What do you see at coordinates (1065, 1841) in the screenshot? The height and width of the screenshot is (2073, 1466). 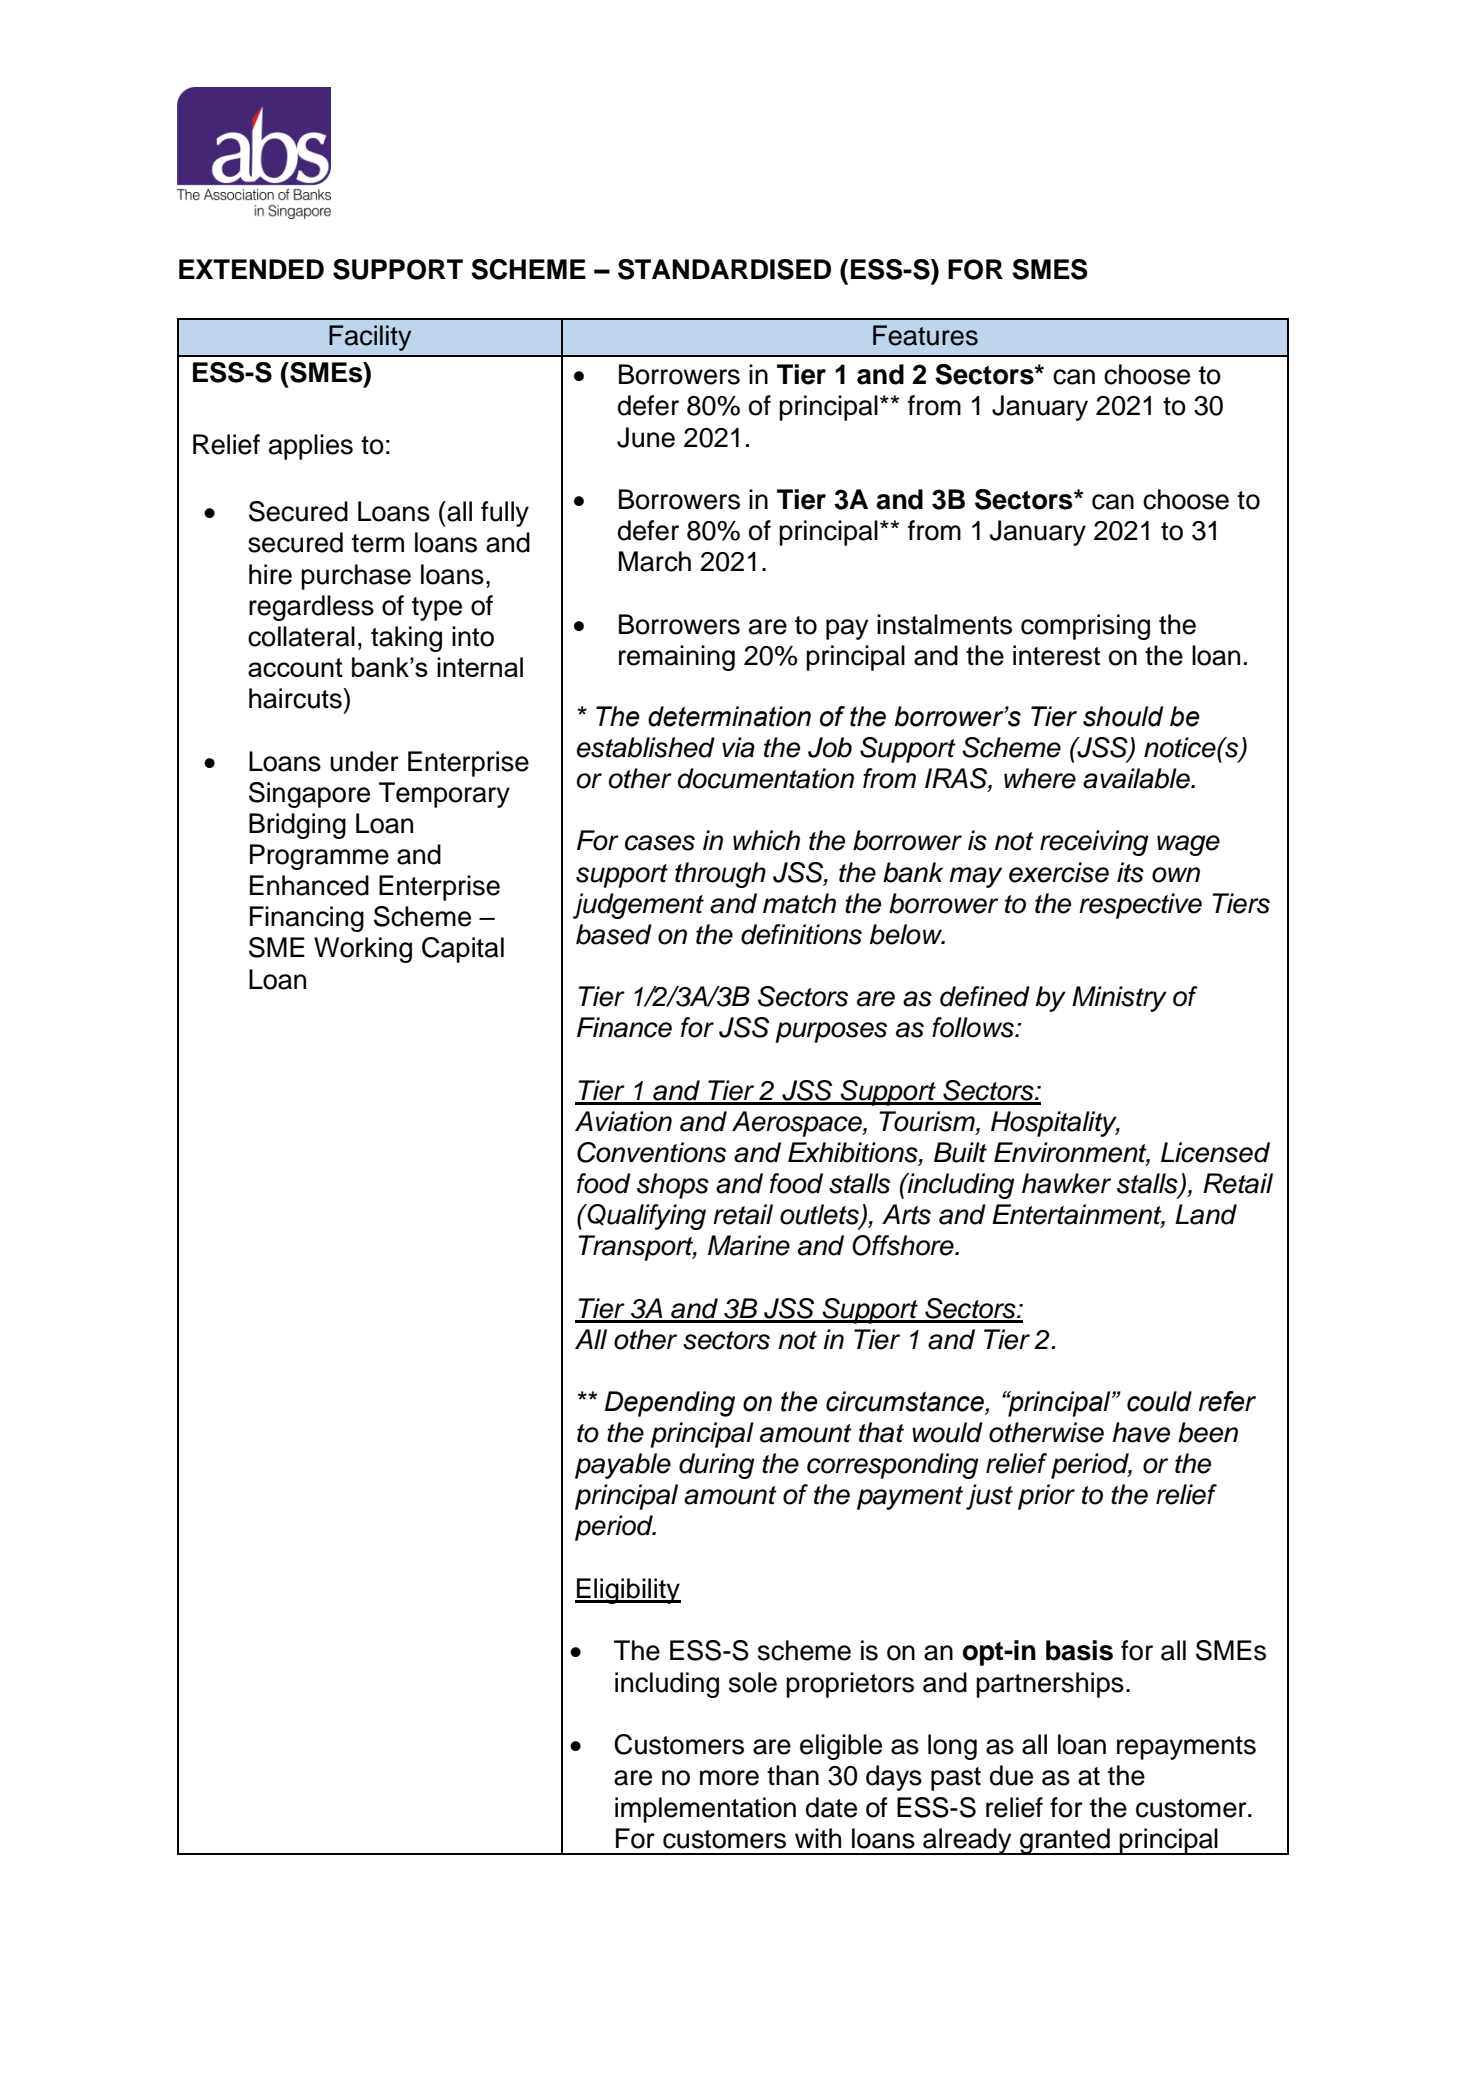 I see `granted` at bounding box center [1065, 1841].
